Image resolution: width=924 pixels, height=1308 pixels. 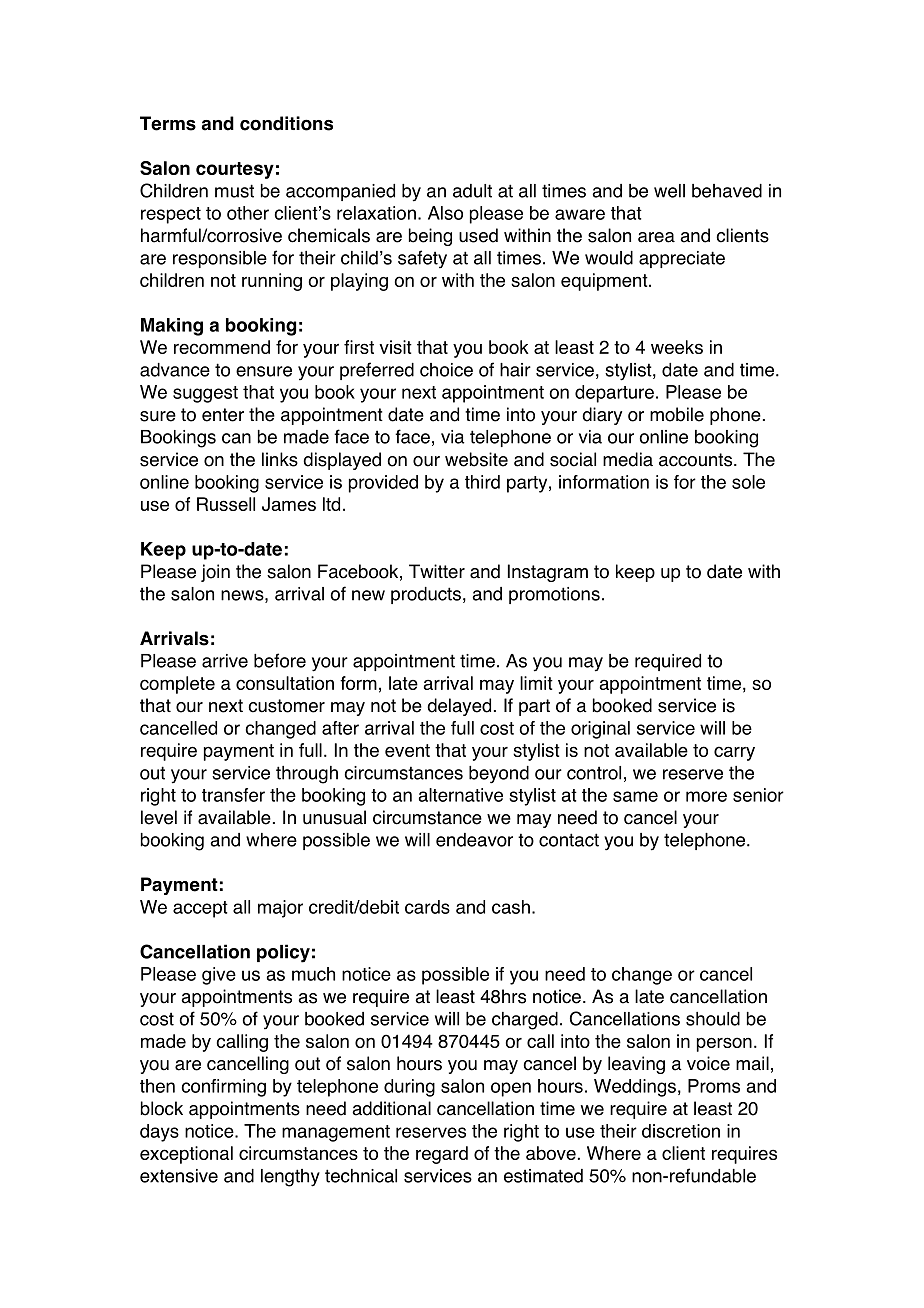 What do you see at coordinates (472, 191) in the document?
I see `adult` at bounding box center [472, 191].
